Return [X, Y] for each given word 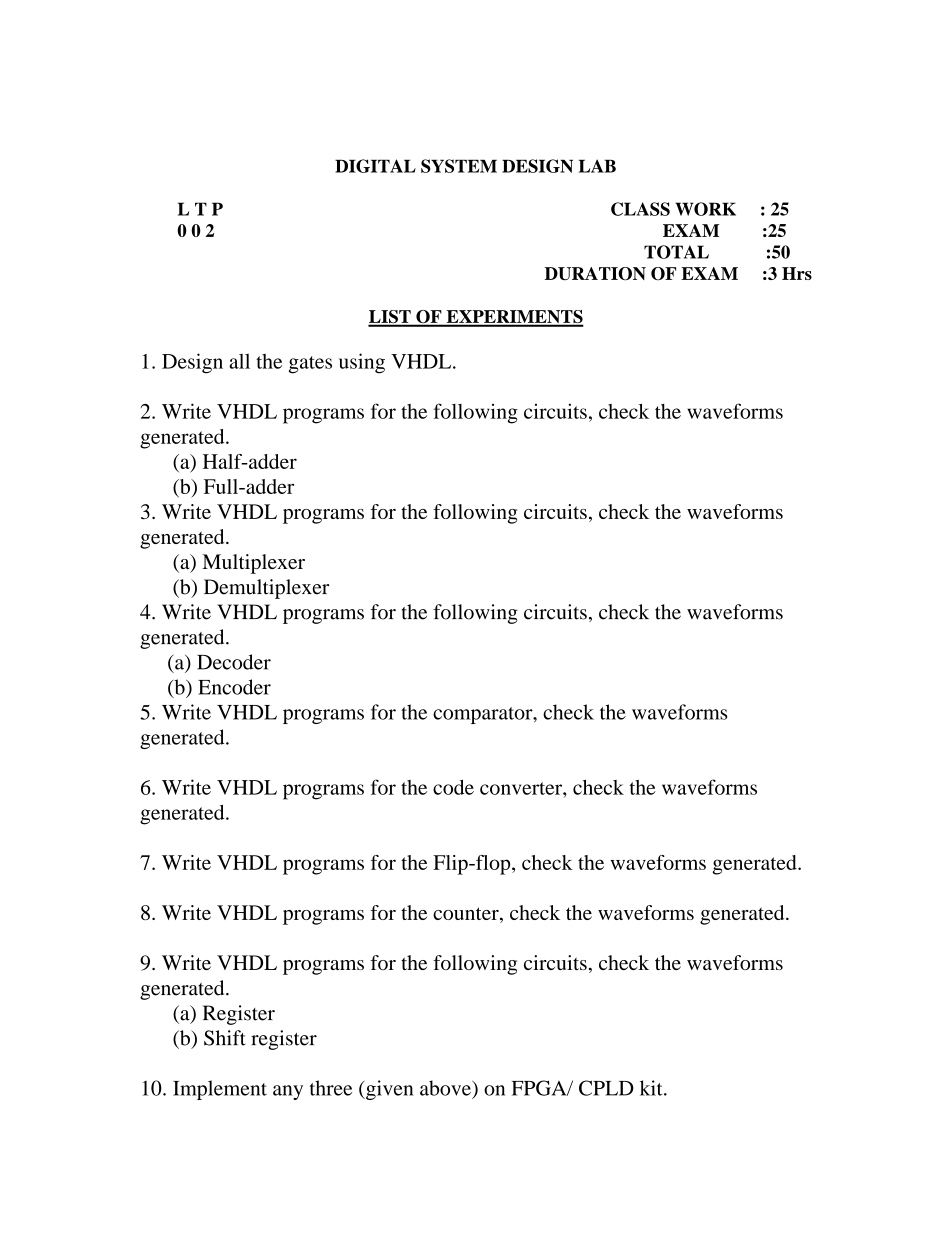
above [446, 1088]
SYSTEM [459, 166]
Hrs [797, 273]
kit [652, 1088]
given [388, 1090]
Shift [225, 1038]
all [239, 361]
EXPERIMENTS [514, 318]
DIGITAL [375, 166]
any [288, 1092]
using [362, 363]
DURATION [595, 274]
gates [310, 365]
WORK [705, 209]
